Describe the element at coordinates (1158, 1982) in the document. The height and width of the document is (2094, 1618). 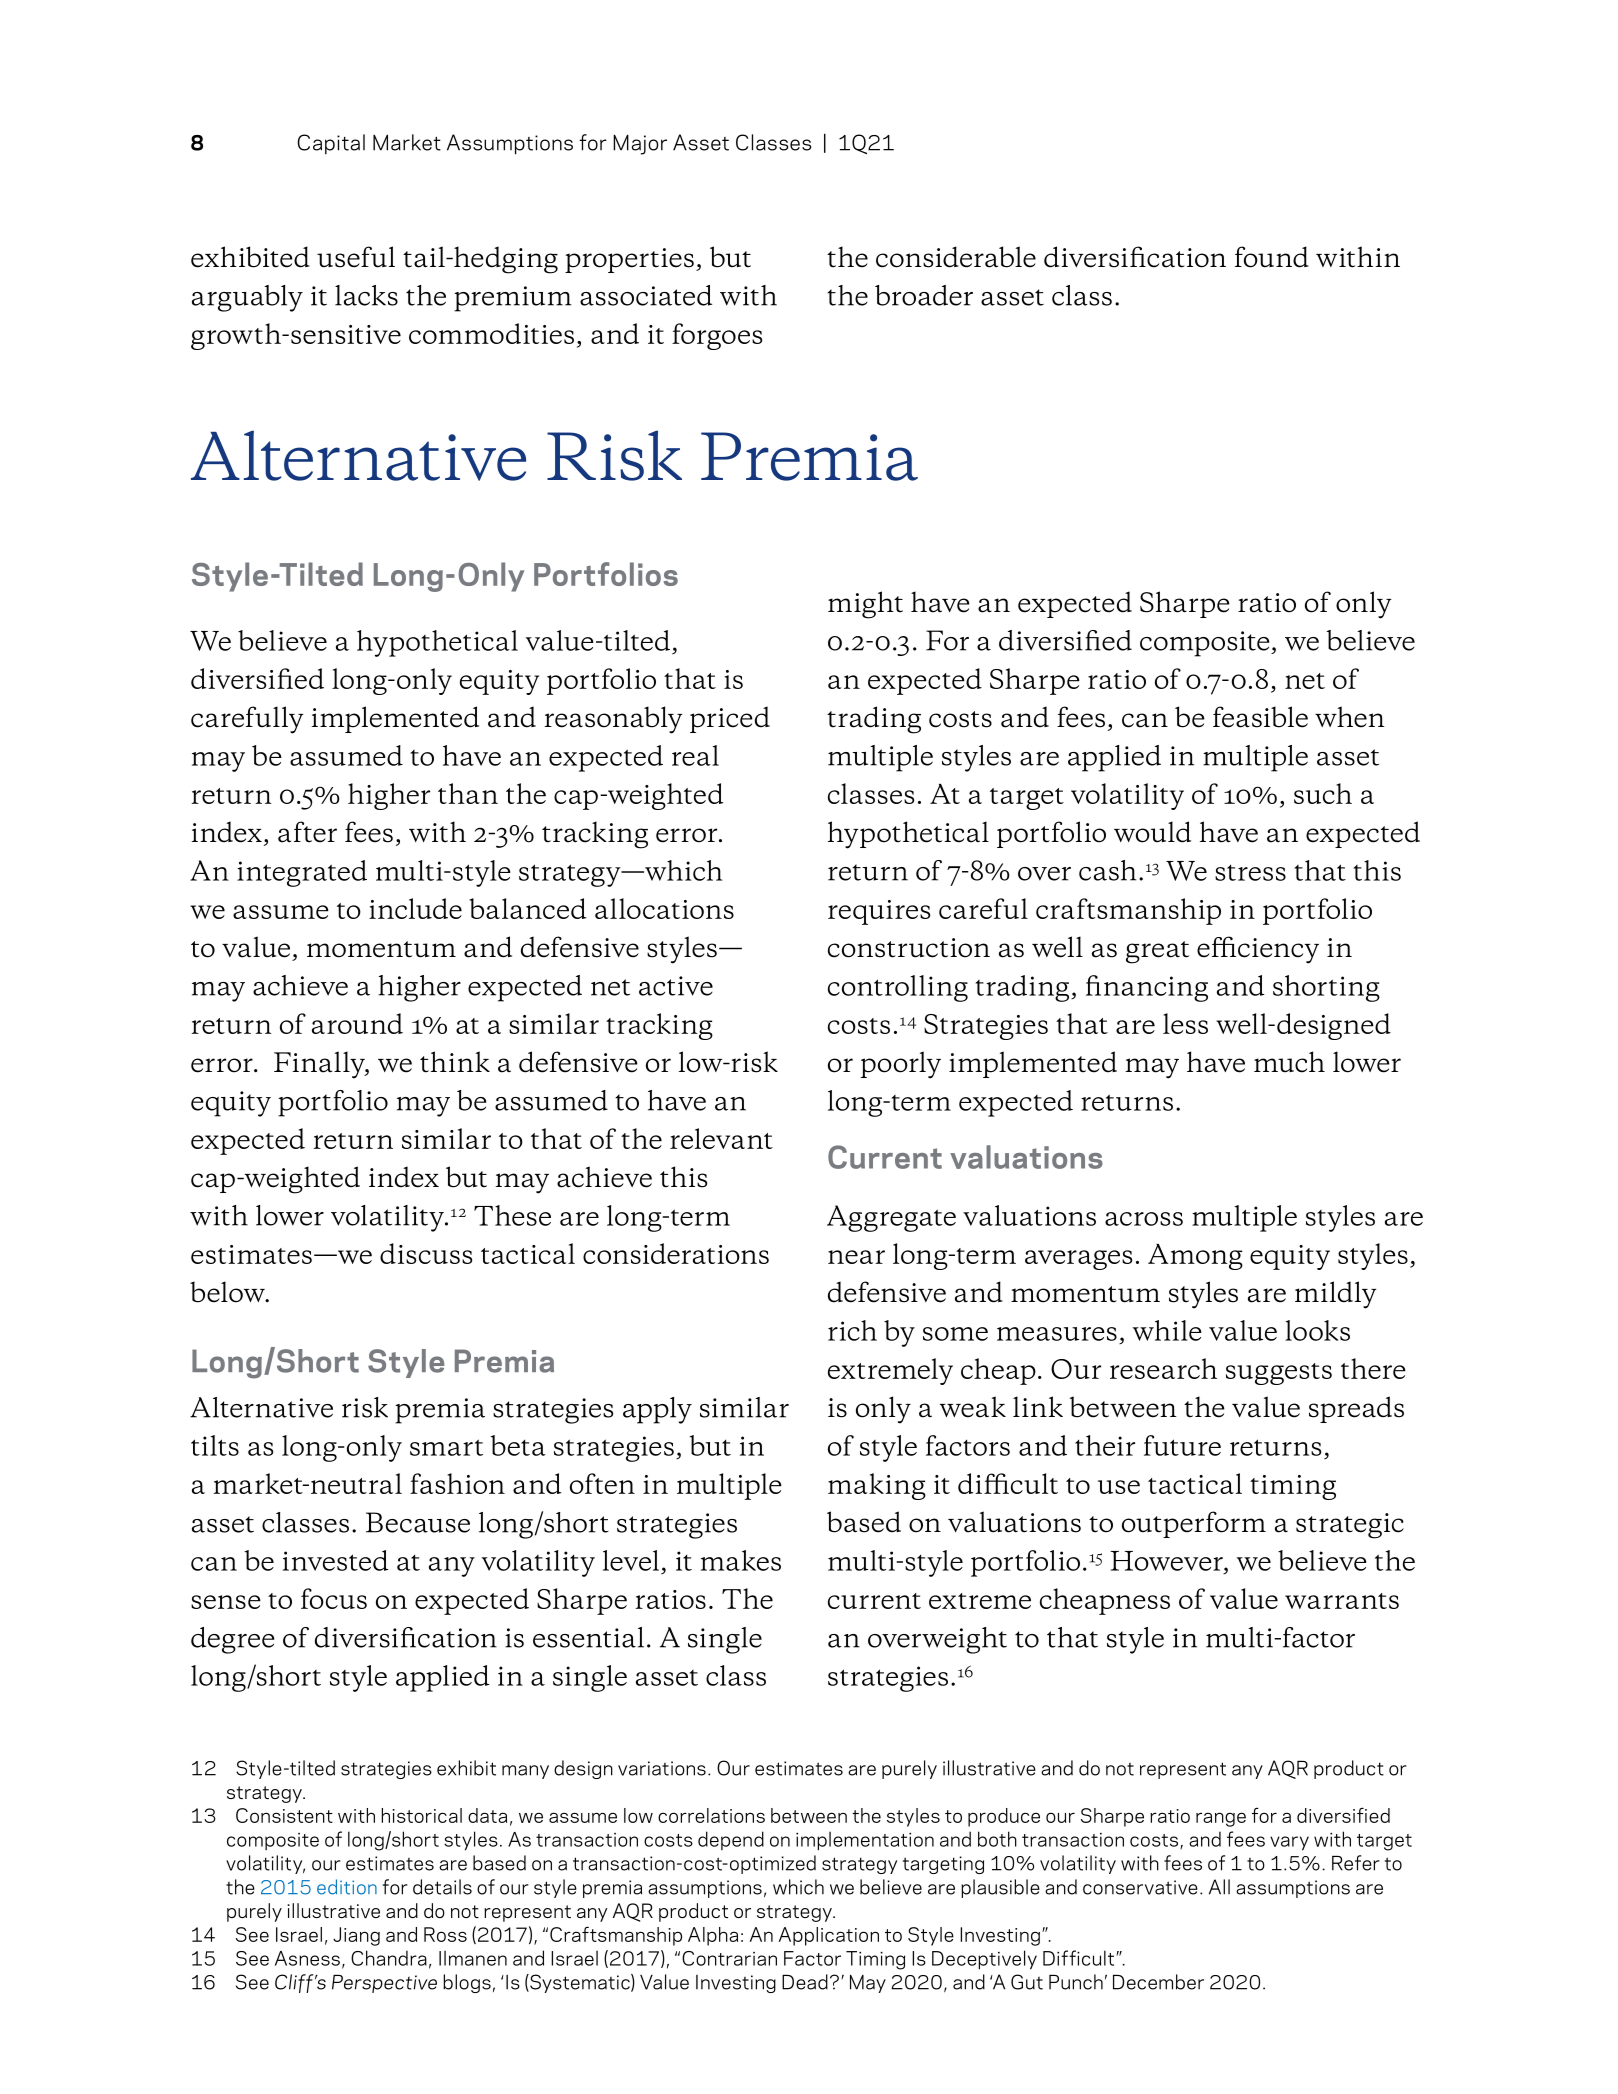
I see `December` at that location.
